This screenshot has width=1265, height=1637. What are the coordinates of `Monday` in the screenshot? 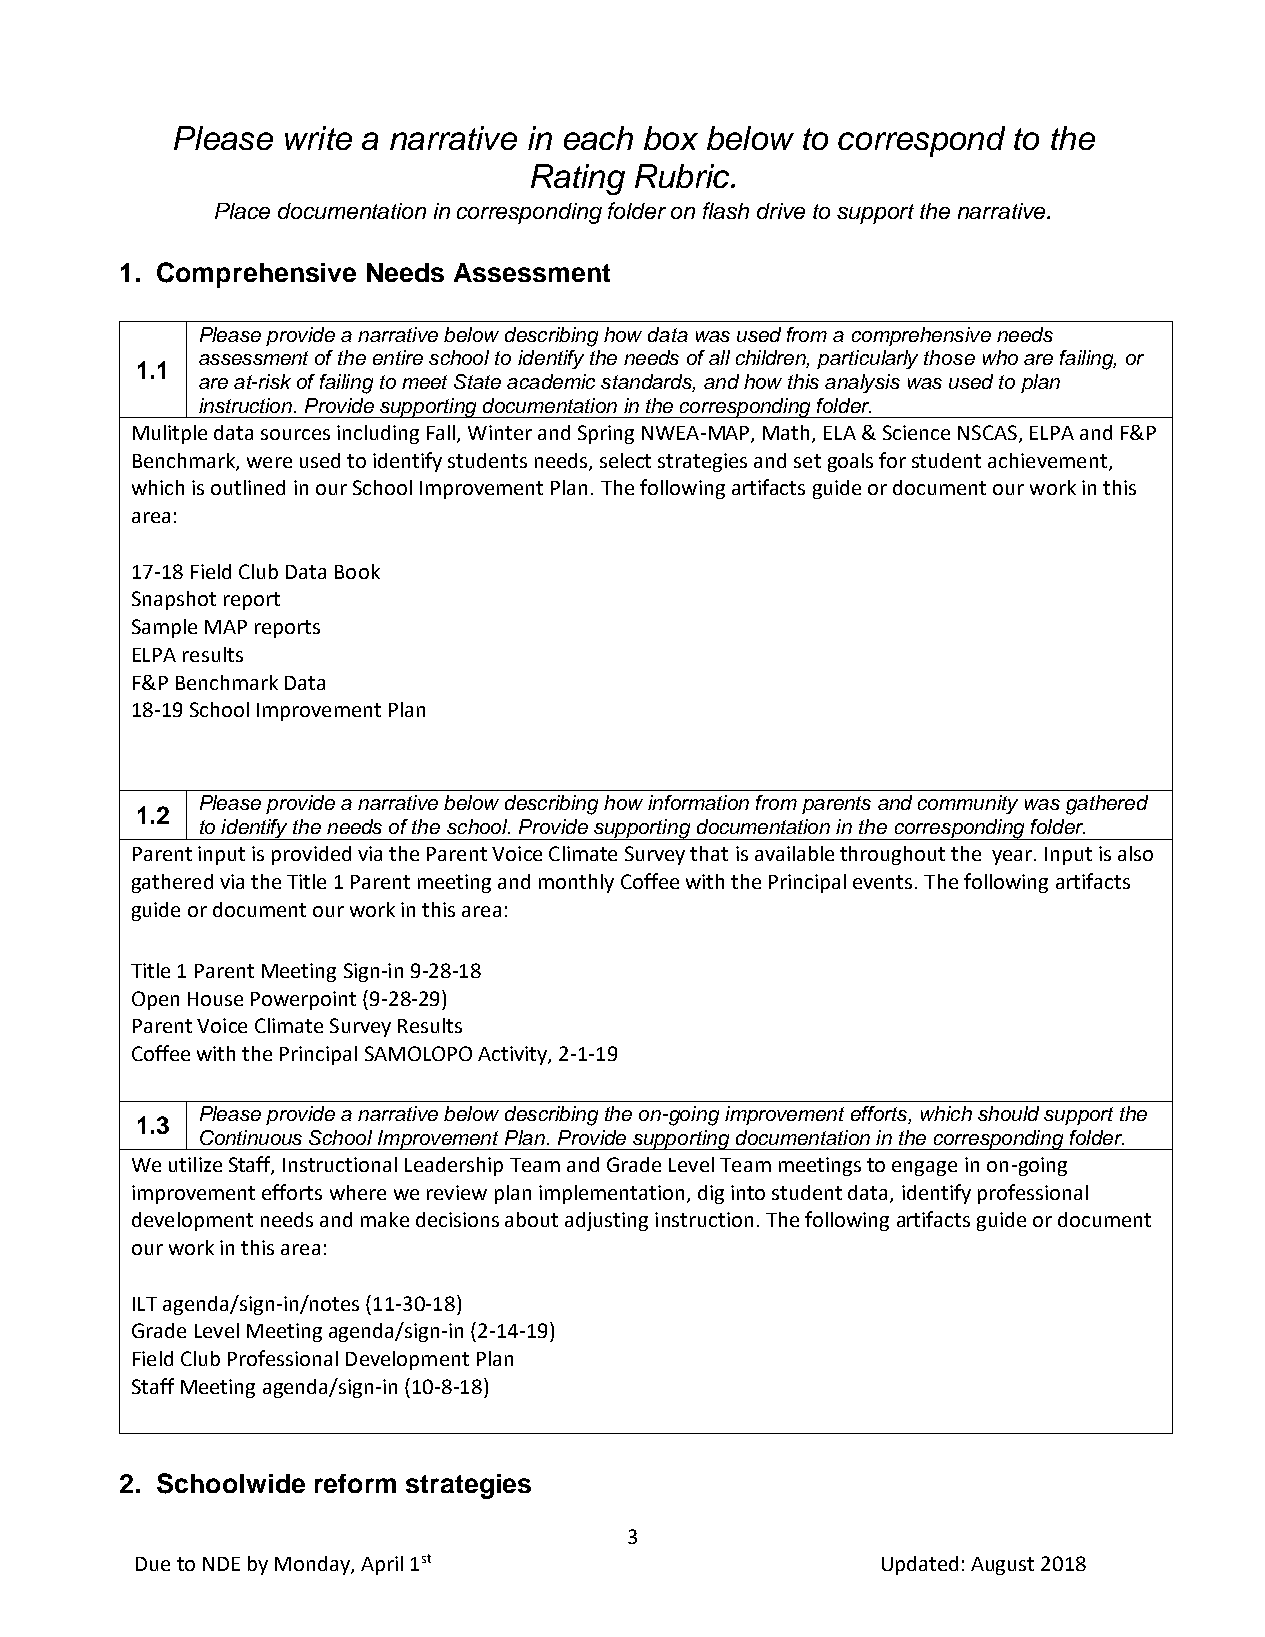 It's located at (313, 1565).
